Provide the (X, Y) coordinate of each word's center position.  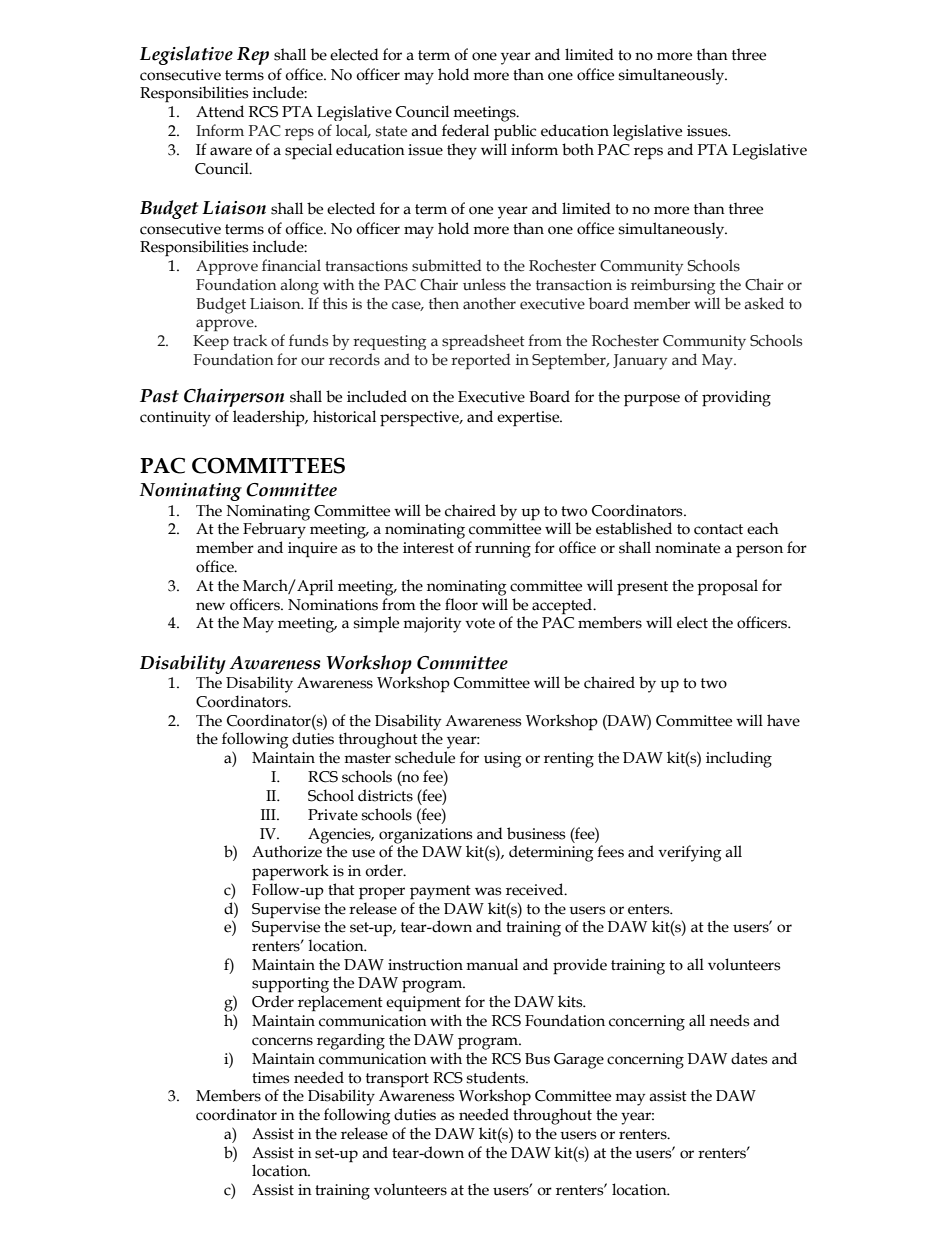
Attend (220, 111)
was (488, 891)
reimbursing (673, 286)
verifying (690, 853)
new (210, 606)
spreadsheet (483, 342)
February (274, 530)
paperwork (290, 872)
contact (718, 529)
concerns (282, 1041)
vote (480, 623)
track (250, 340)
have (783, 720)
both (578, 149)
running (503, 550)
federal (465, 130)
